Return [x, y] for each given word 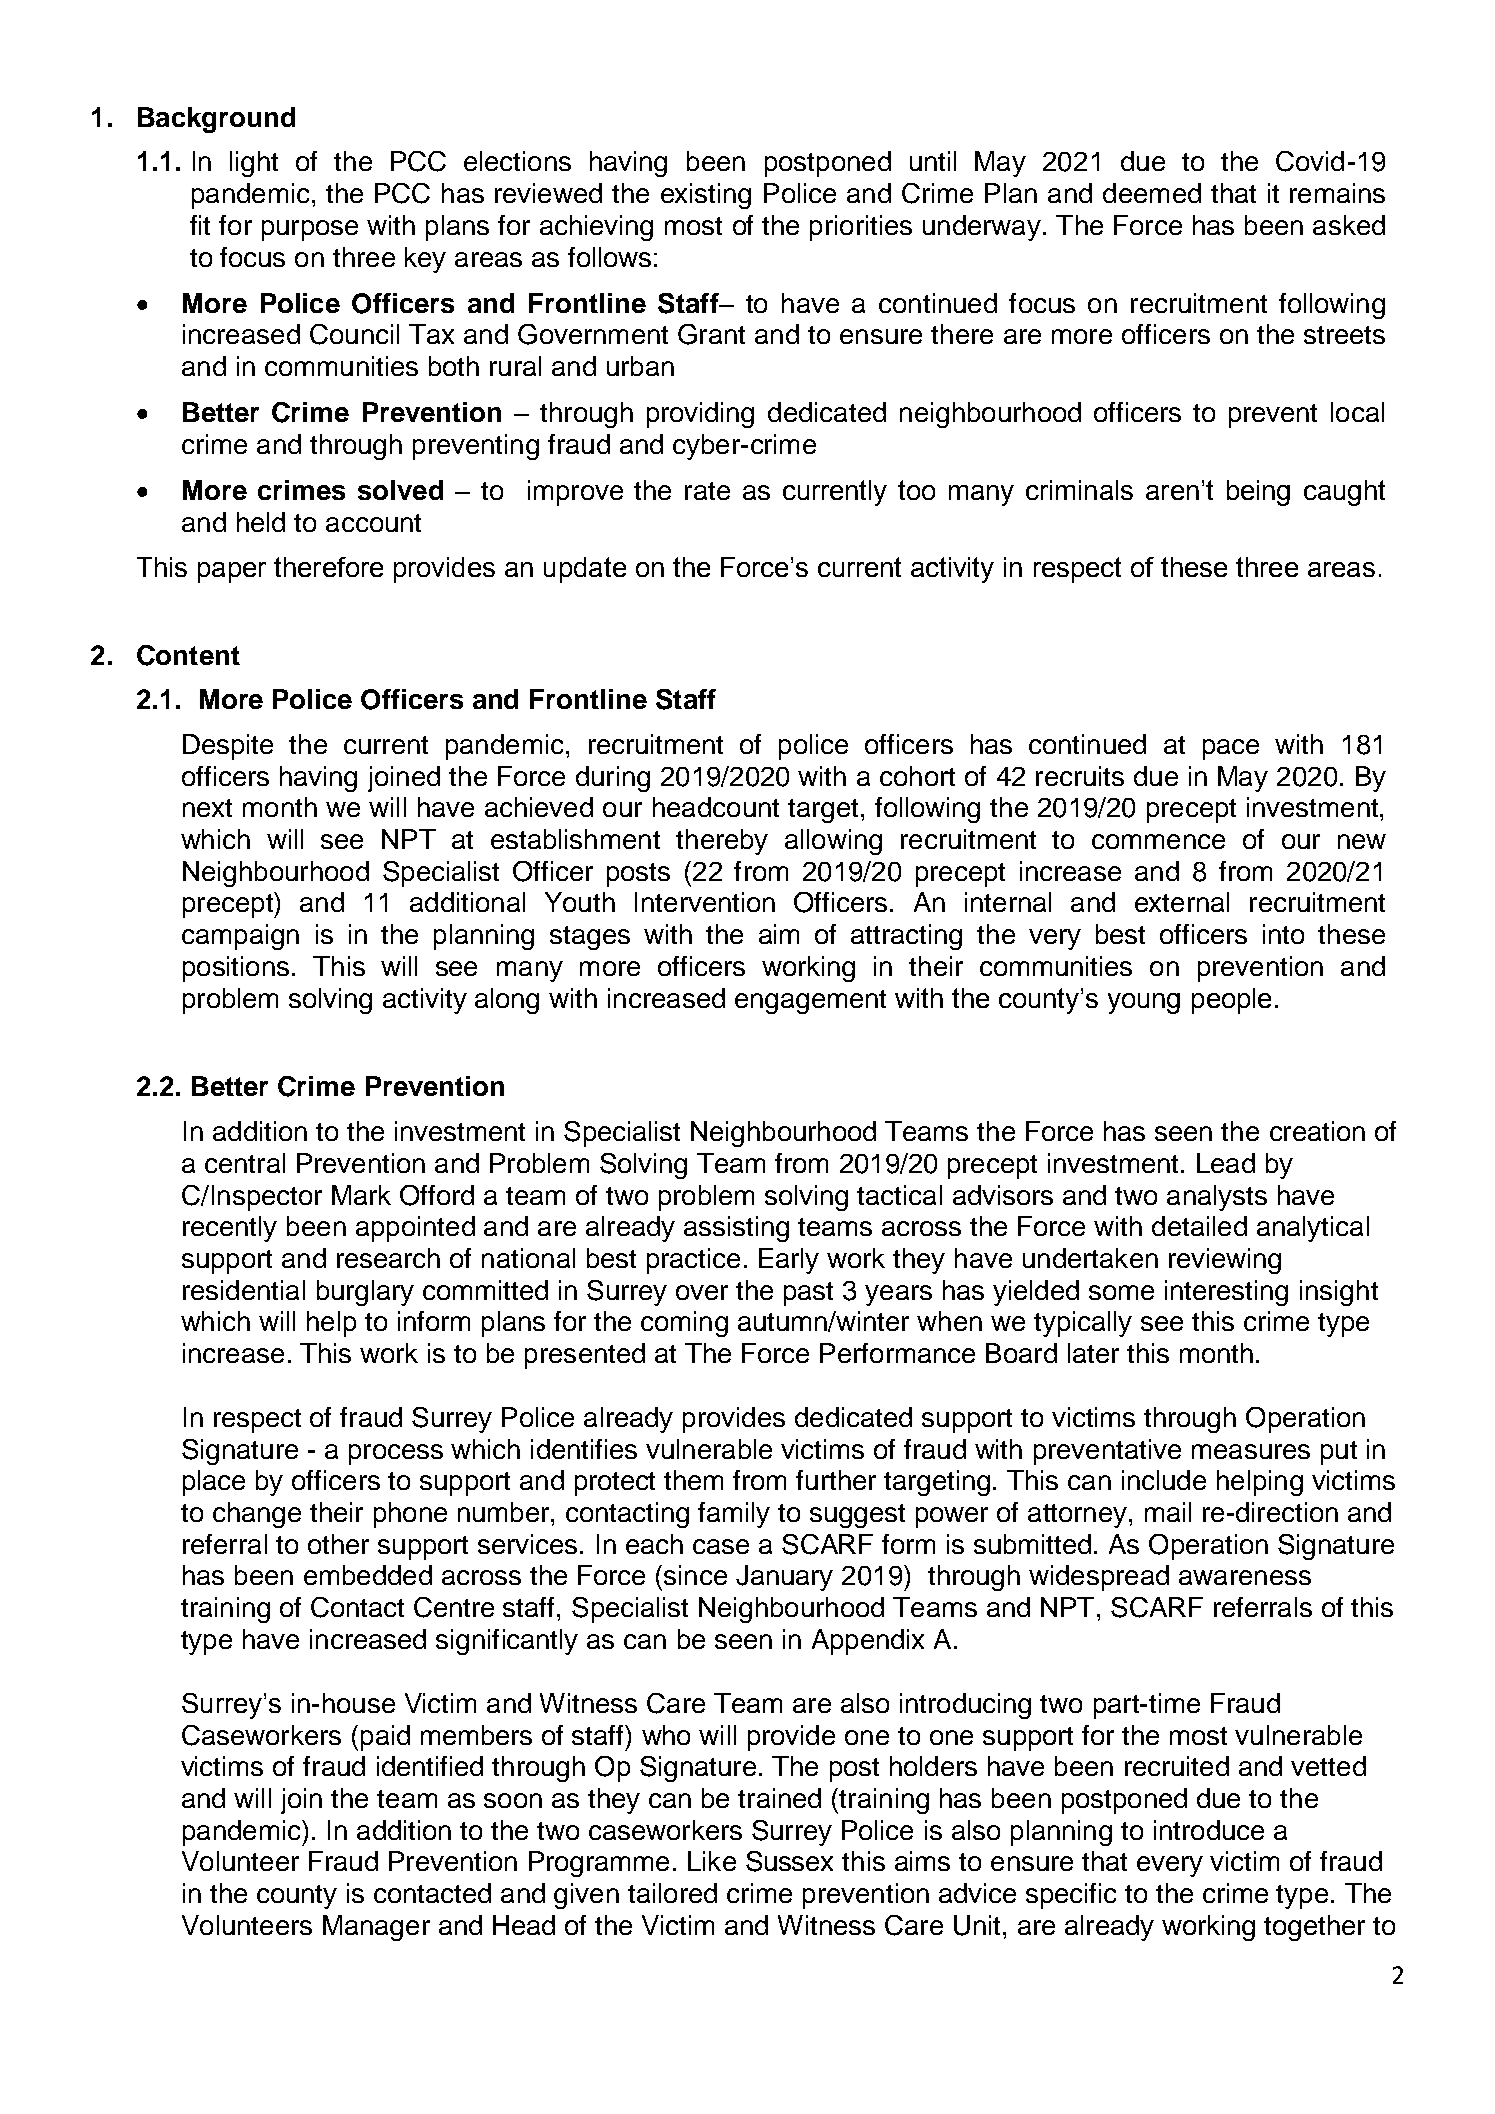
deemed [1152, 193]
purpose [310, 230]
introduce [1209, 1830]
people [1231, 1001]
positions [236, 969]
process [396, 1454]
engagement [810, 1002]
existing [706, 196]
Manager [376, 1928]
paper [232, 572]
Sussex [789, 1861]
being [1258, 493]
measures [1251, 1451]
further [836, 1480]
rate [707, 491]
